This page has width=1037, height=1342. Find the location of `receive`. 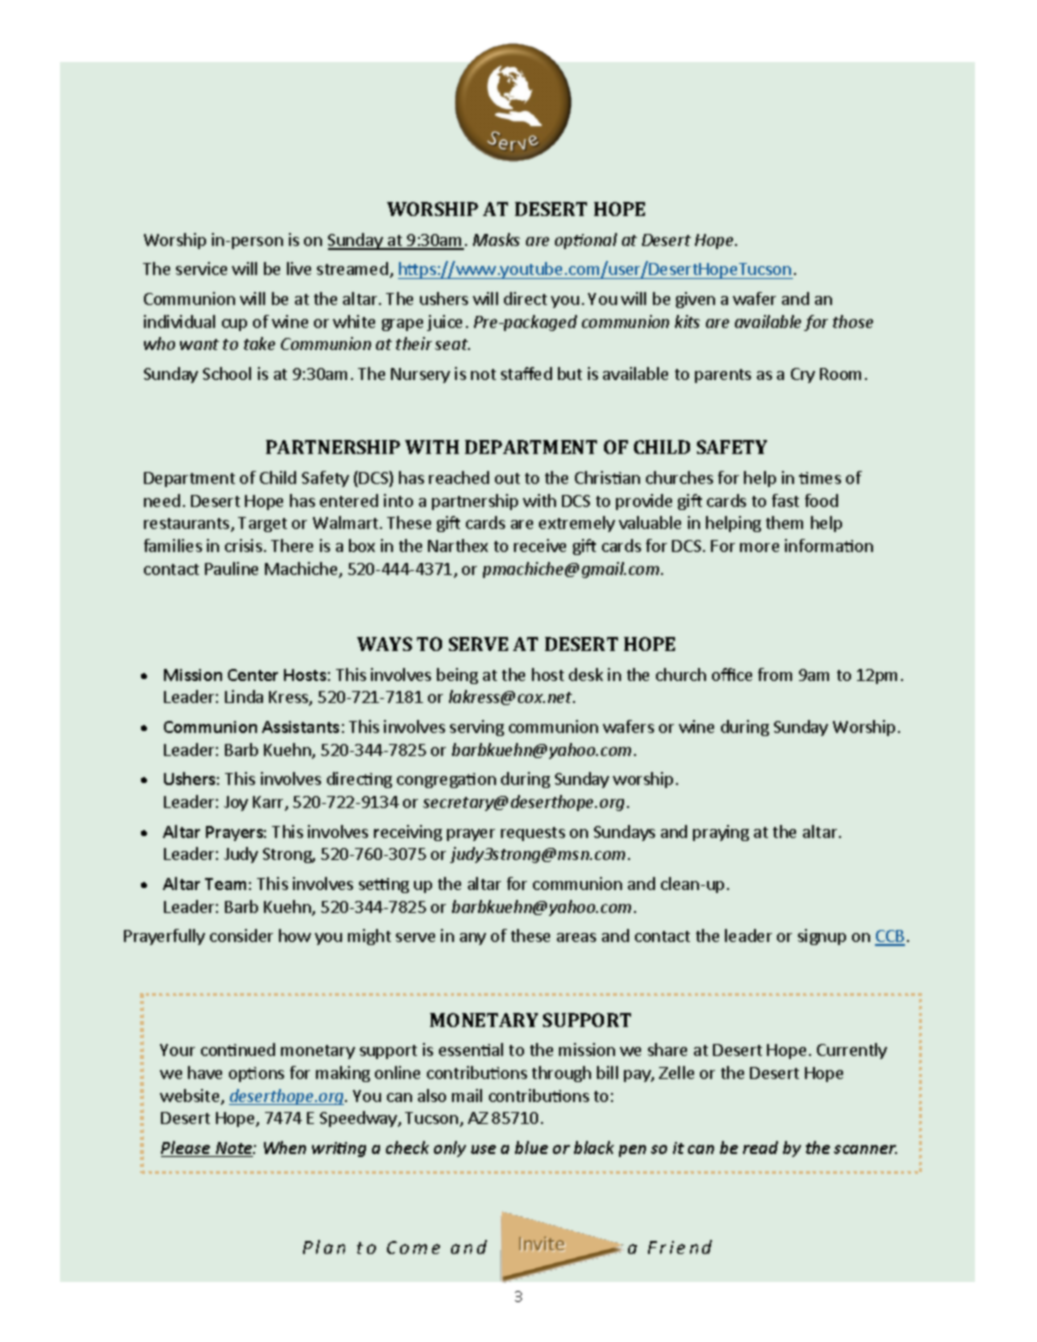

receive is located at coordinates (540, 545).
